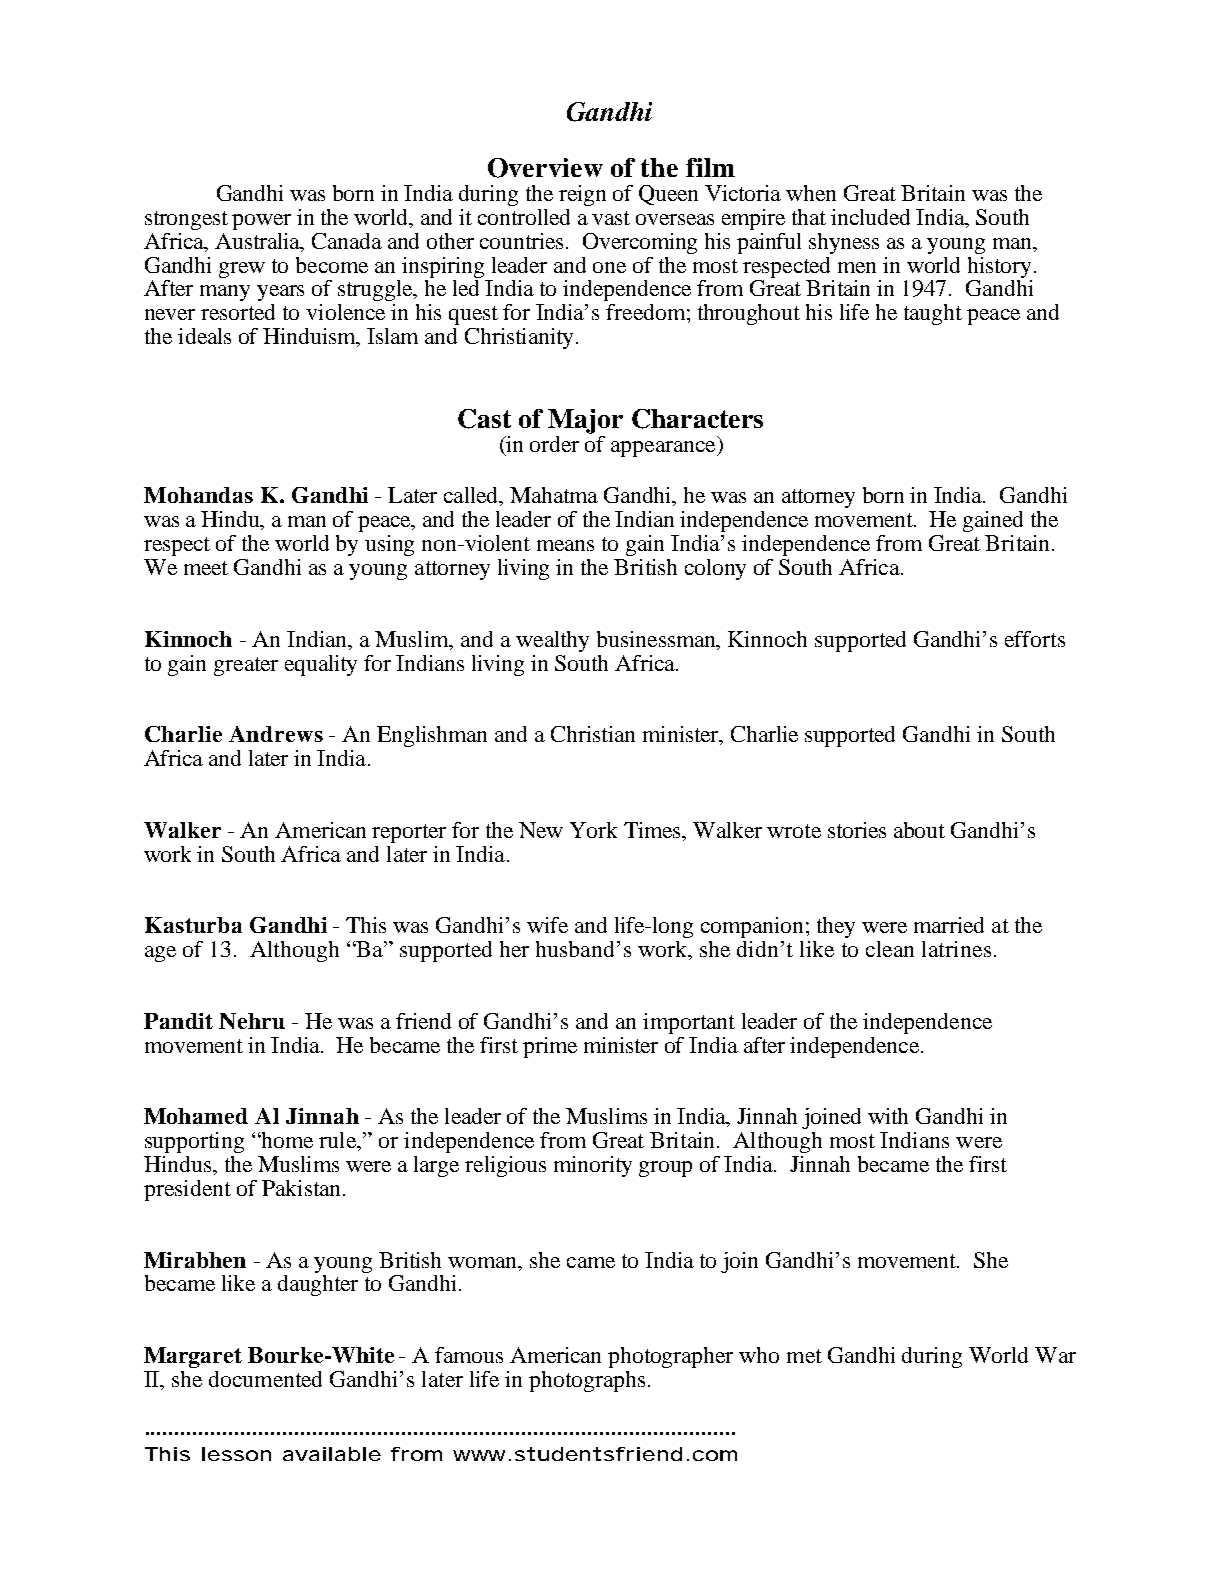  Describe the element at coordinates (265, 1379) in the page. I see `documented` at that location.
